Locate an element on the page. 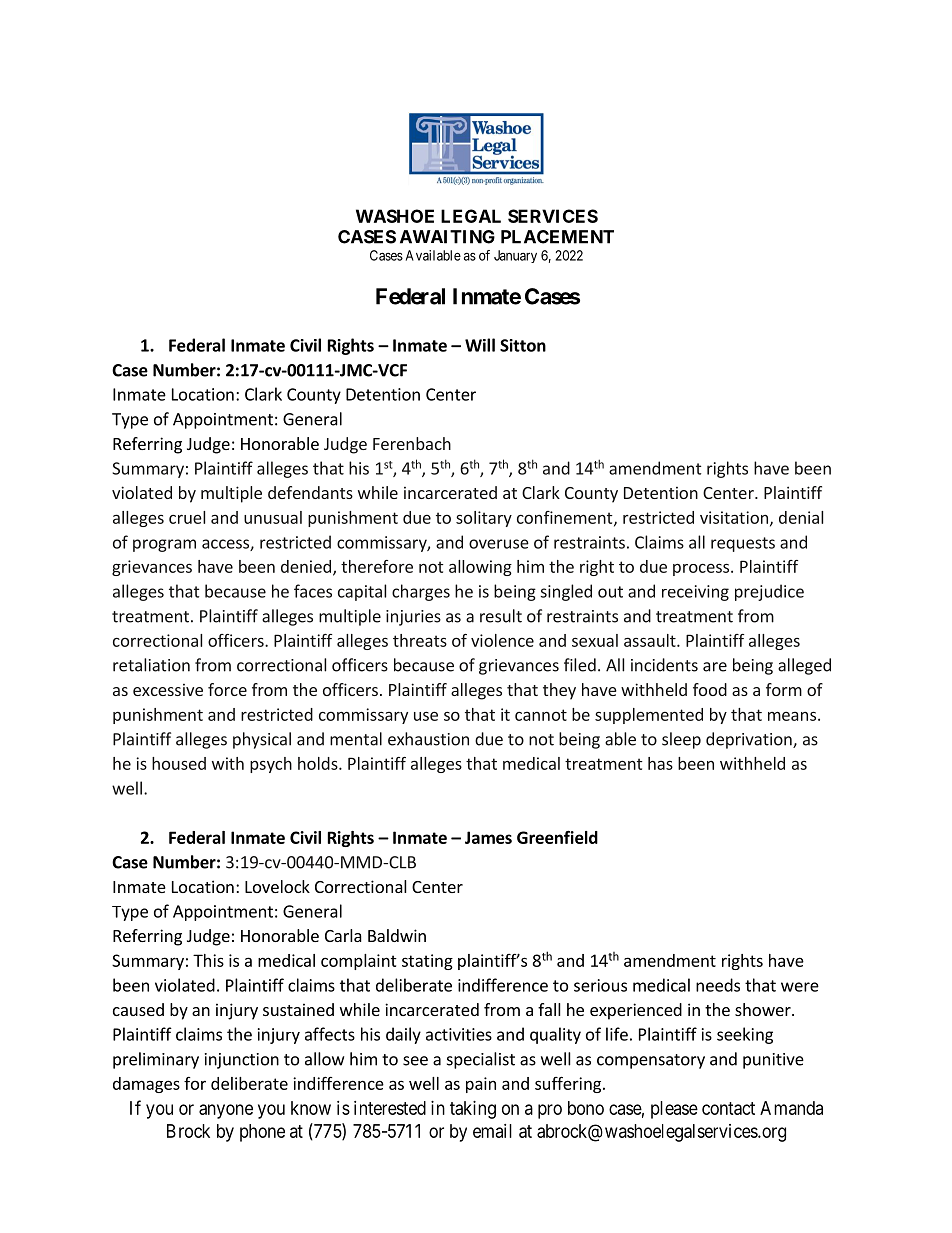  cruel is located at coordinates (187, 517).
